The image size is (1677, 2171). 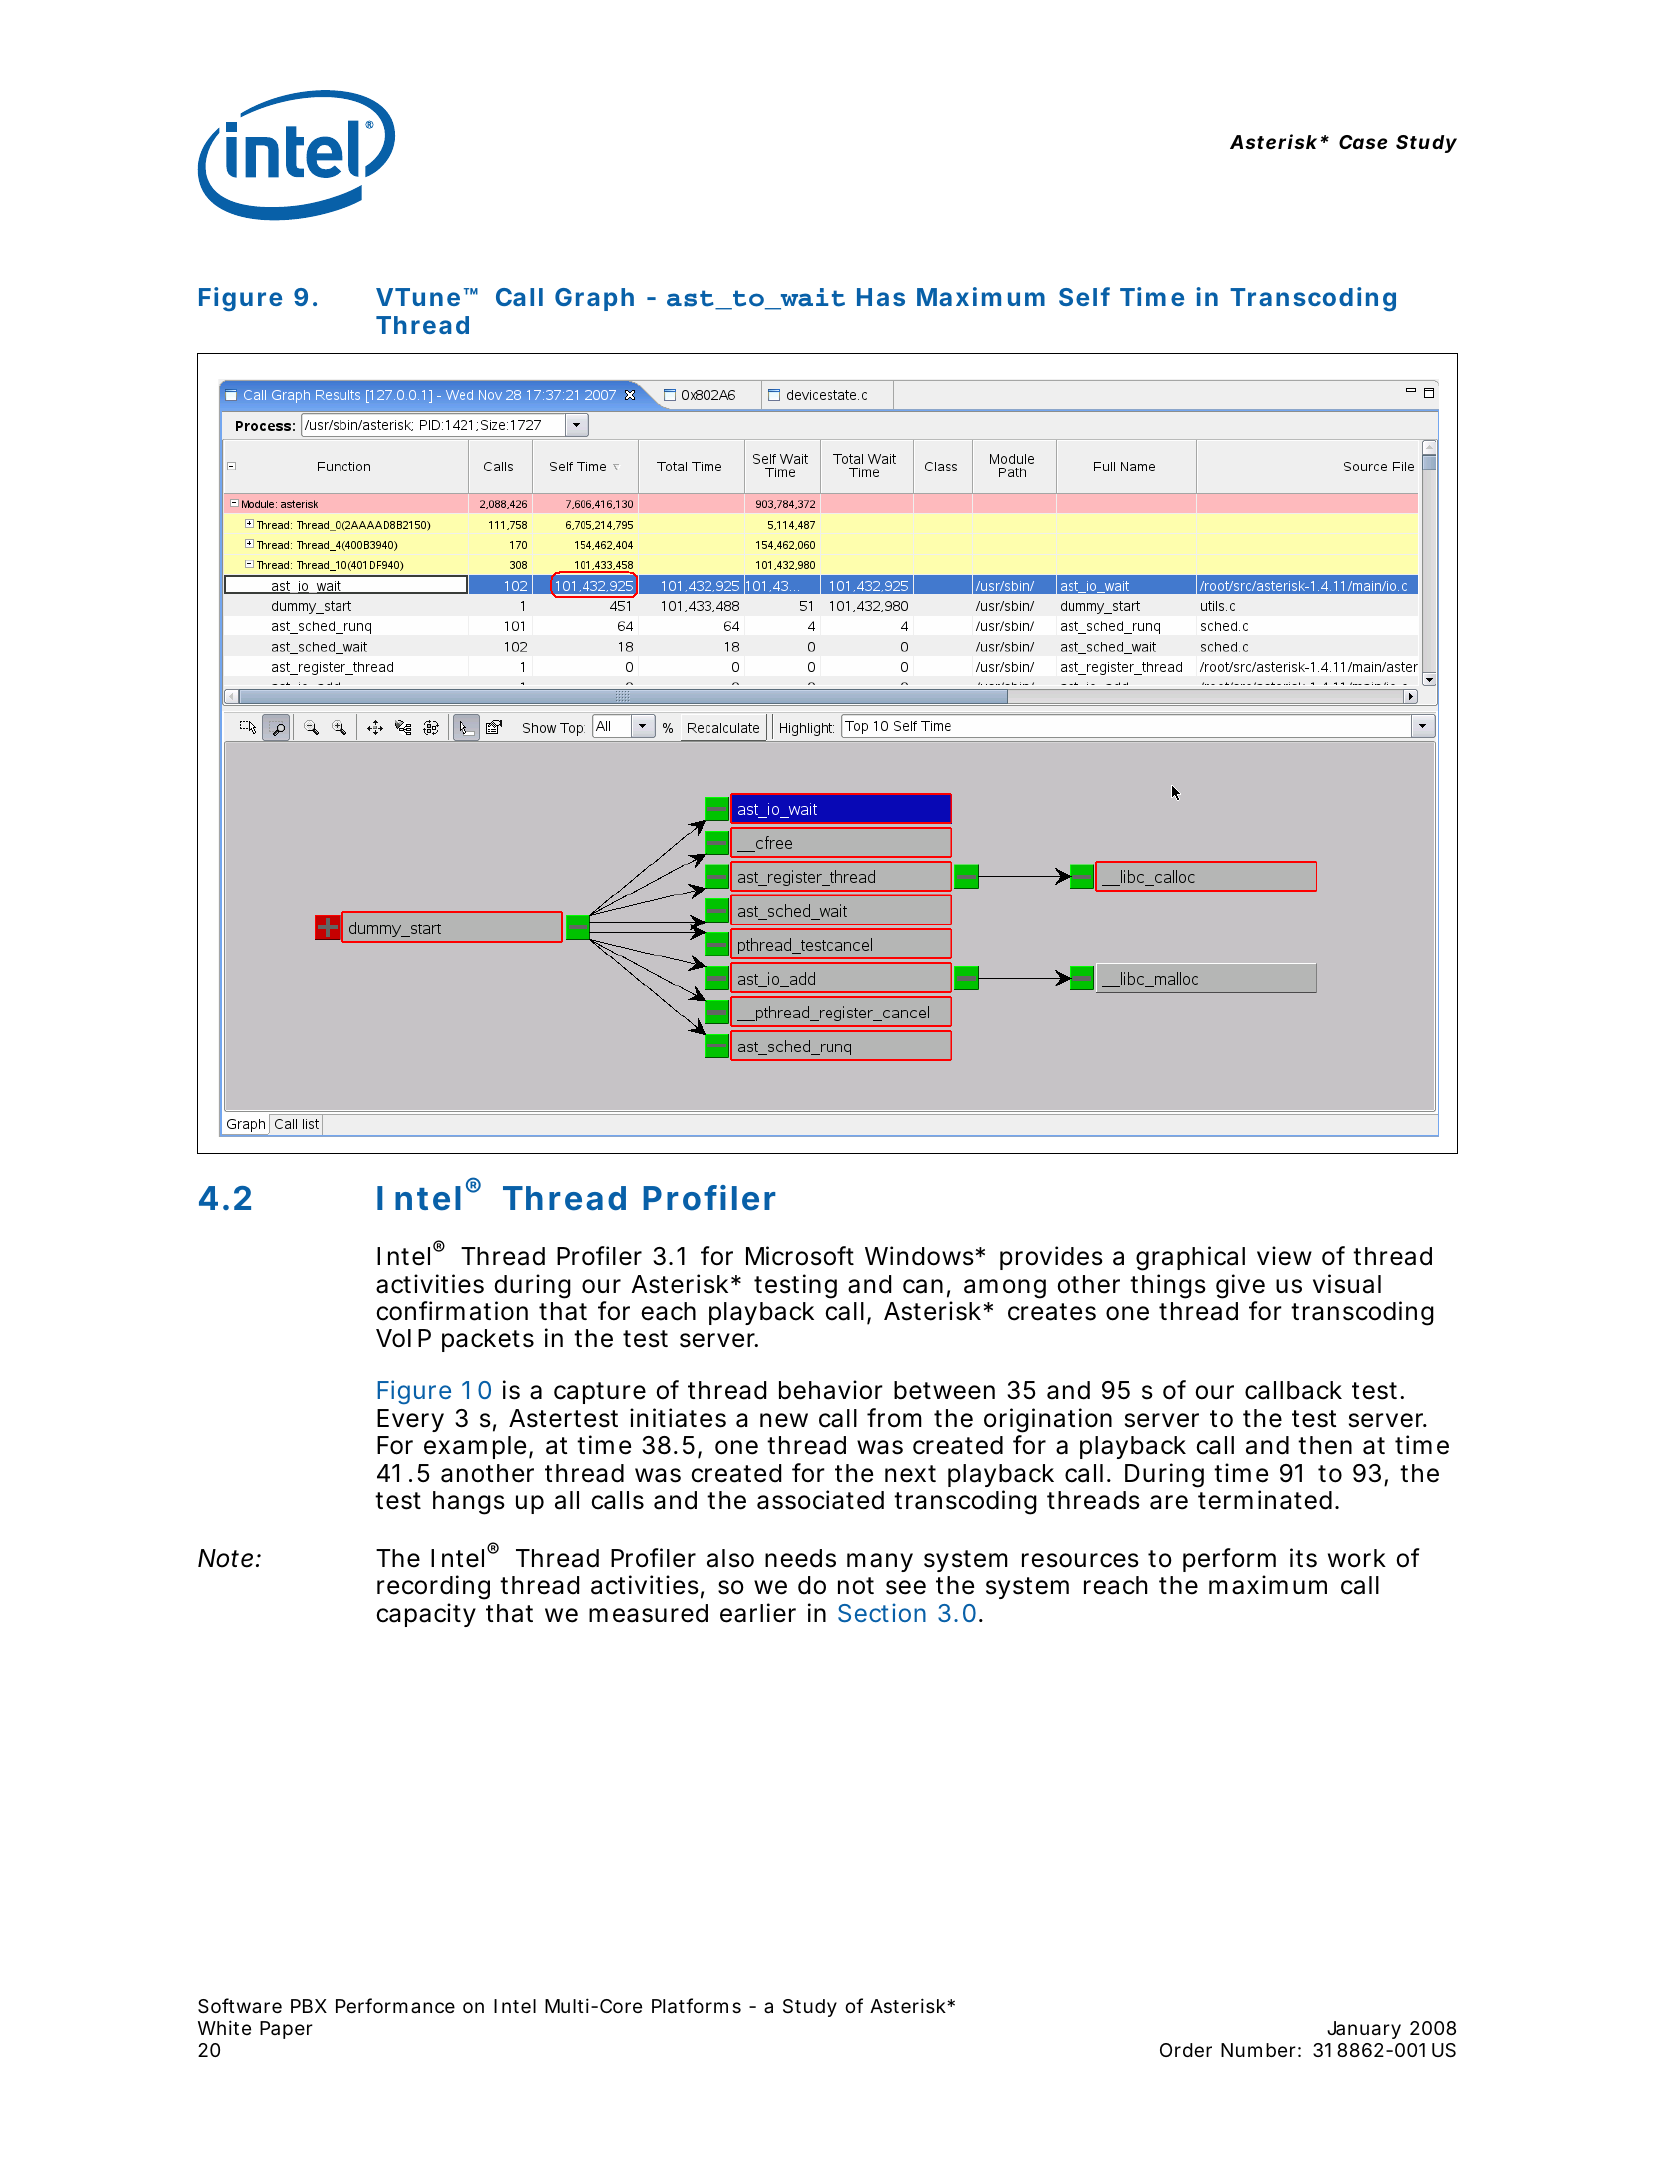 I want to click on Self, so click(x=1084, y=296).
